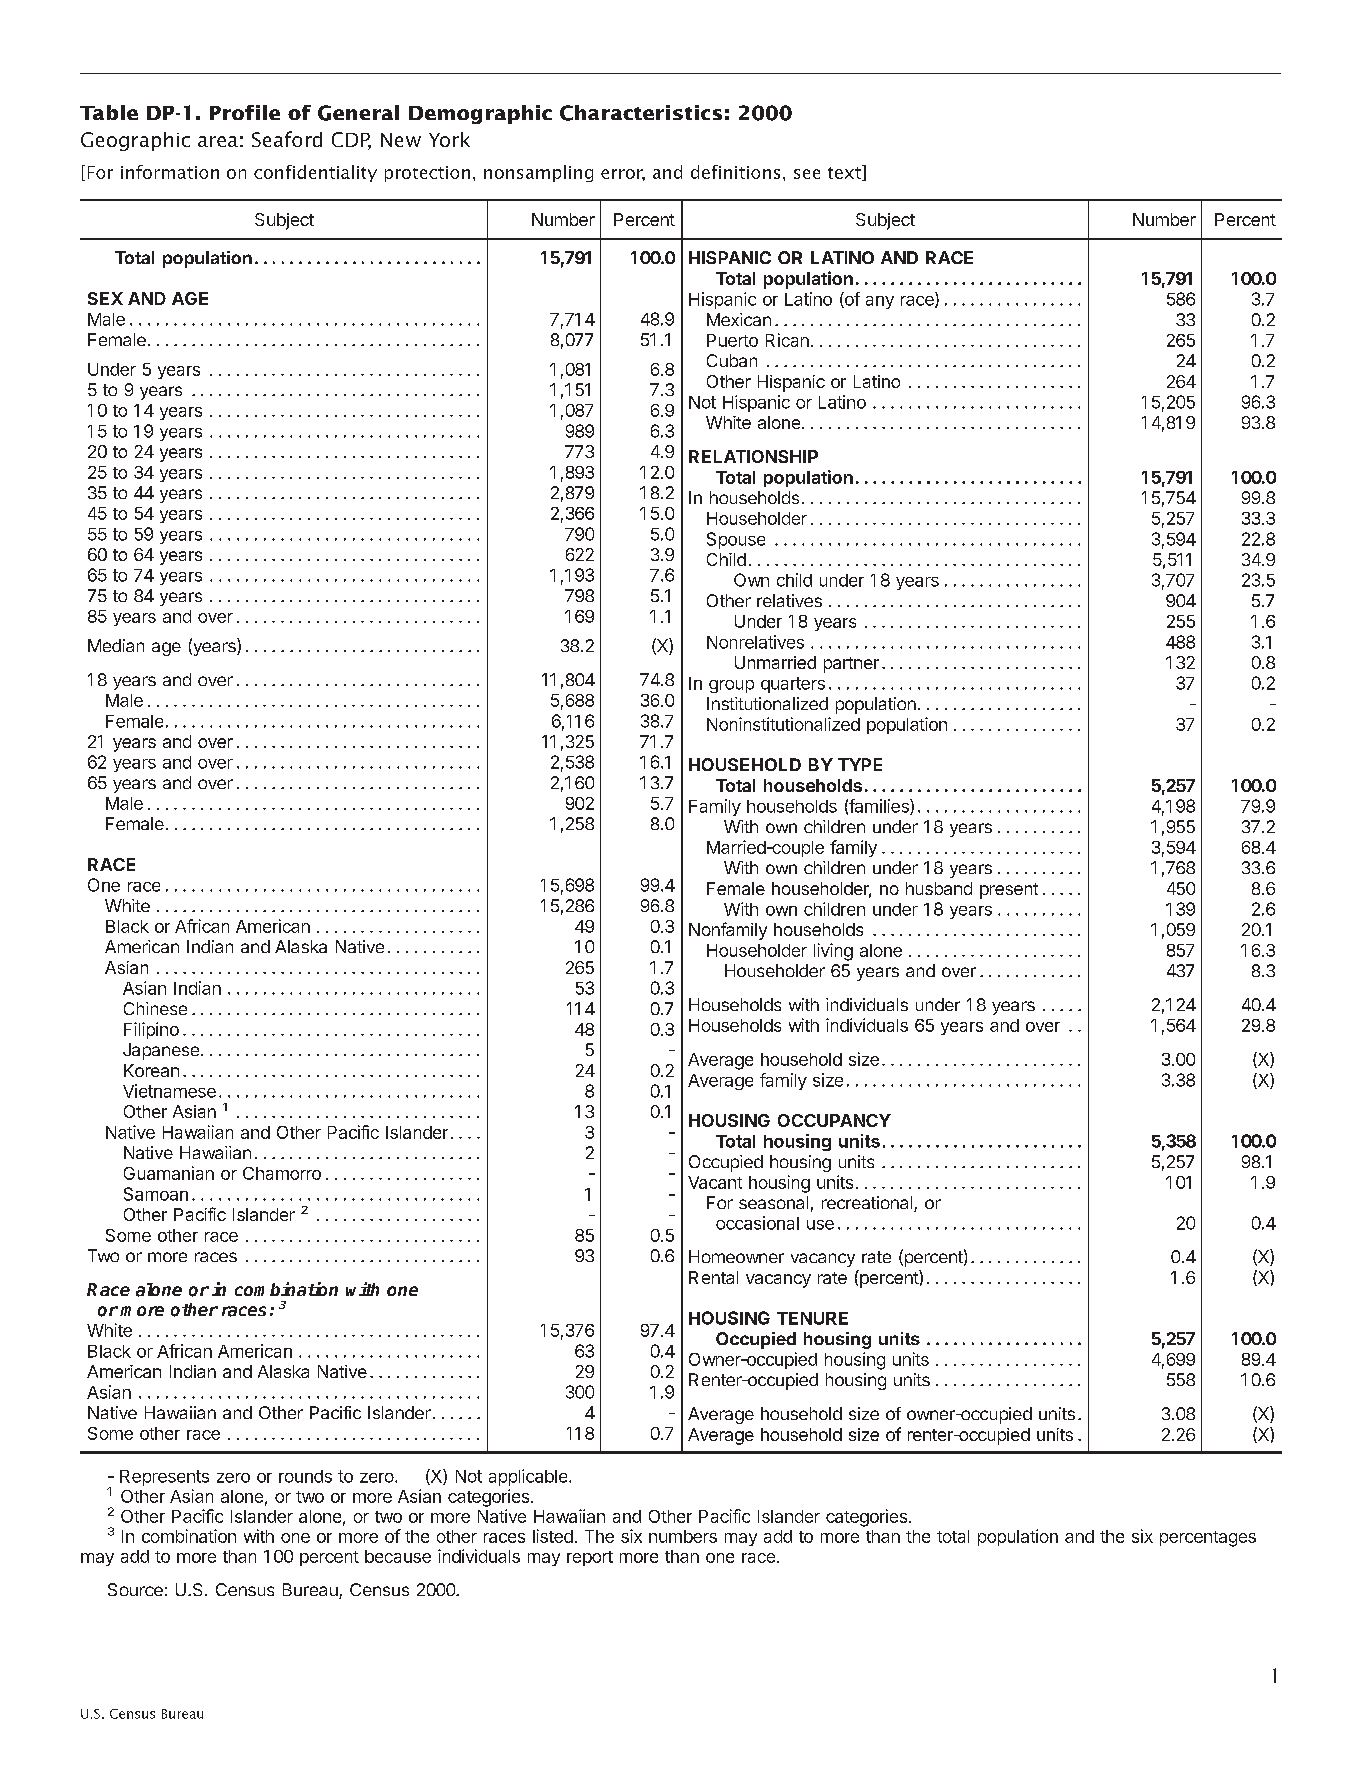  What do you see at coordinates (860, 764) in the screenshot?
I see `TYPE` at bounding box center [860, 764].
